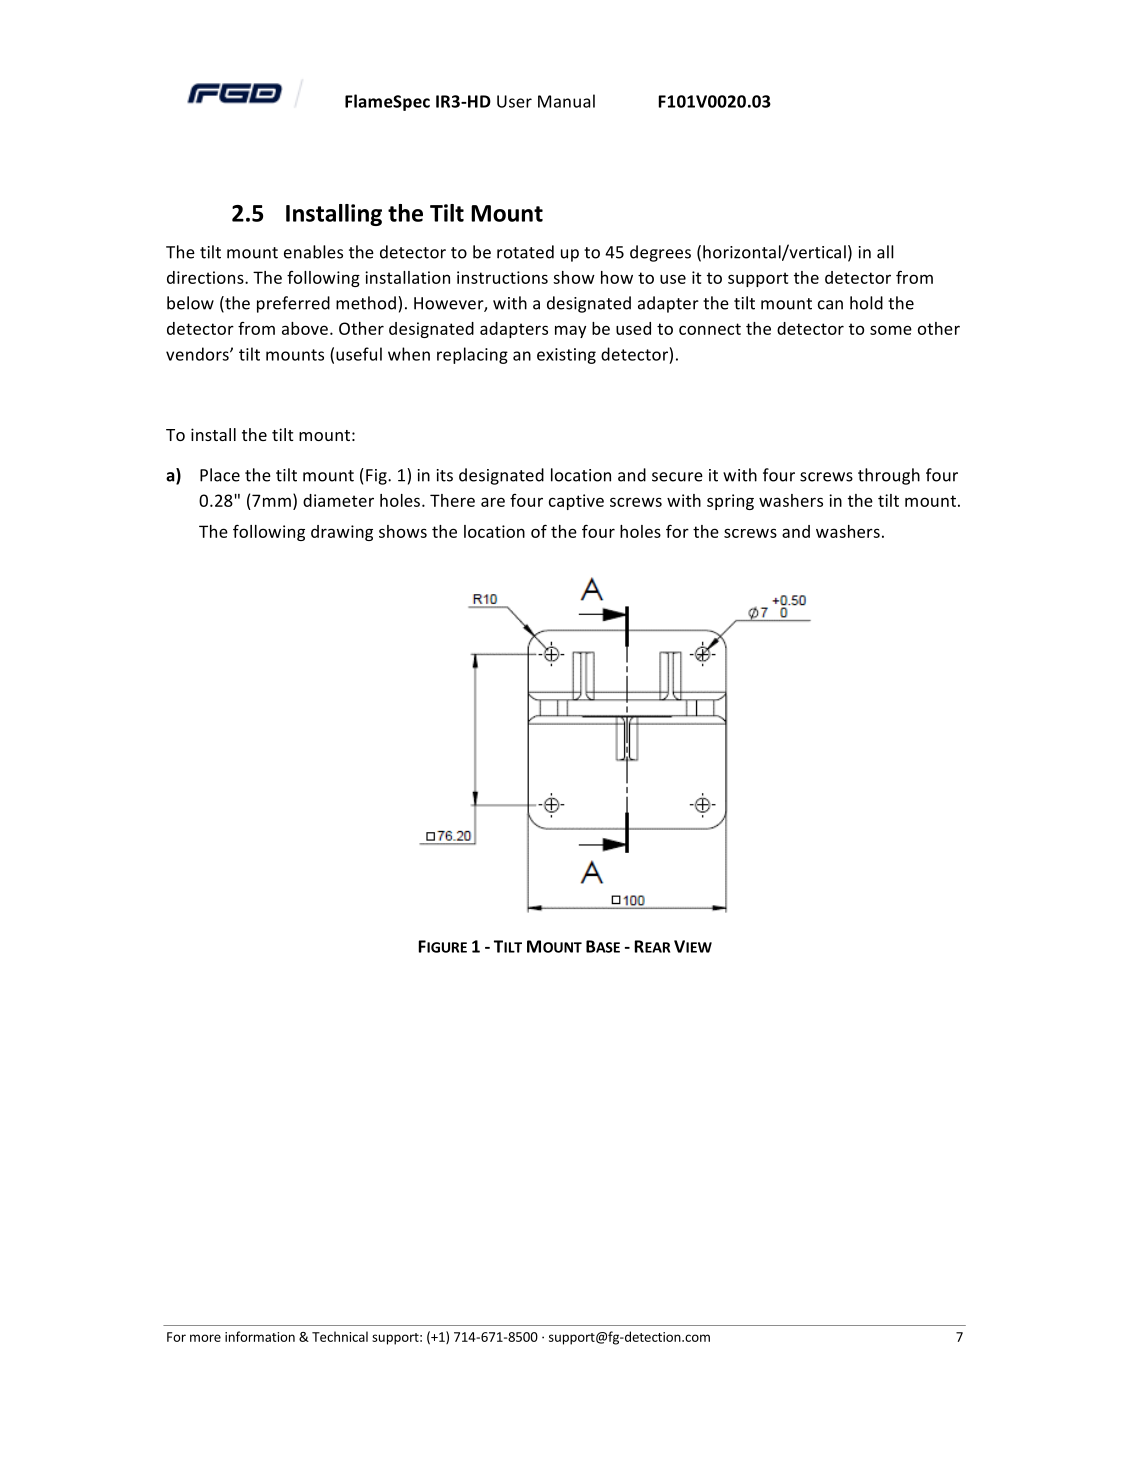 This screenshot has width=1129, height=1461. What do you see at coordinates (452, 500) in the screenshot?
I see `There` at bounding box center [452, 500].
